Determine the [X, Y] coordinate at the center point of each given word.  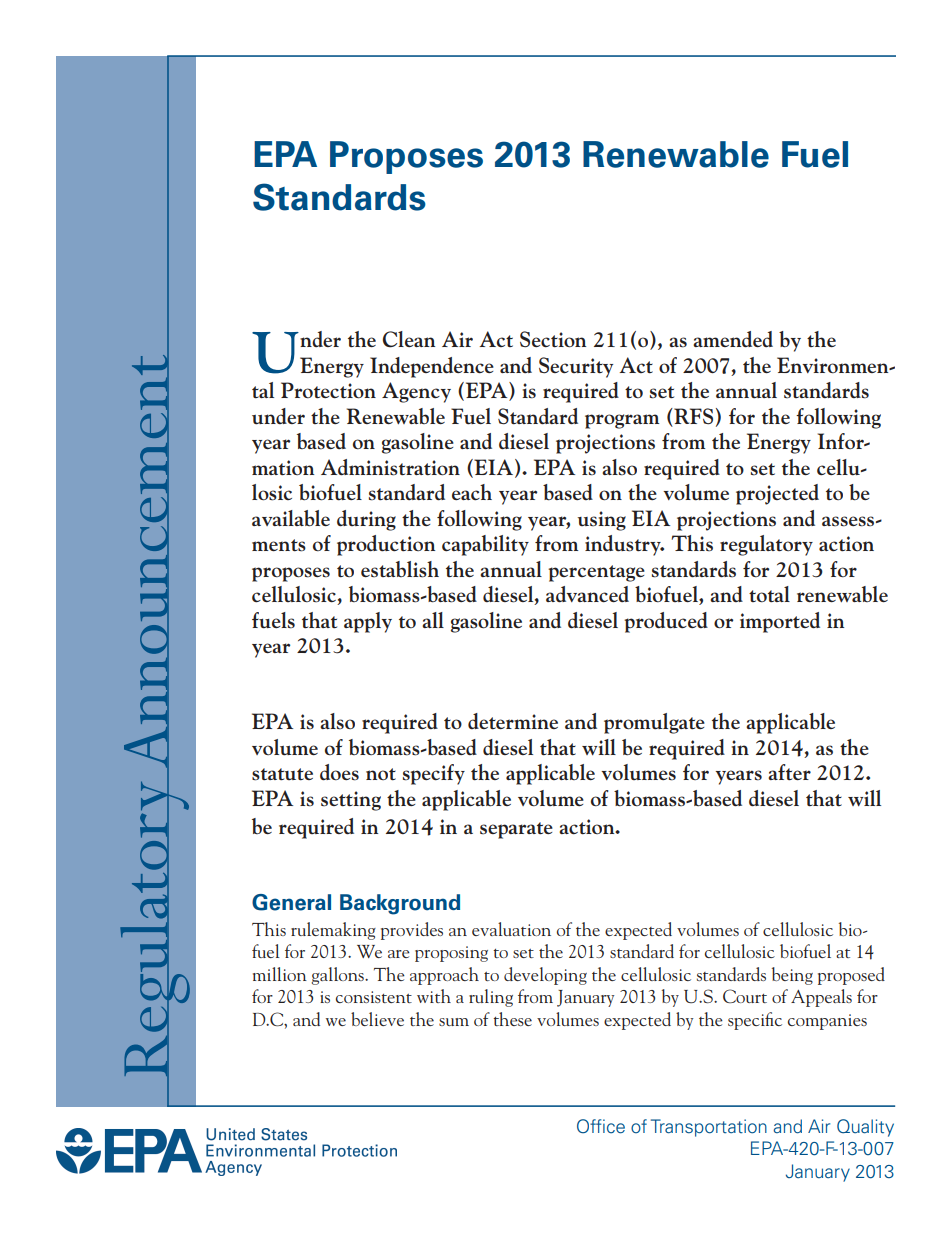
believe [377, 1019]
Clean [409, 339]
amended [733, 339]
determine [513, 721]
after [789, 772]
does [339, 772]
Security [576, 367]
